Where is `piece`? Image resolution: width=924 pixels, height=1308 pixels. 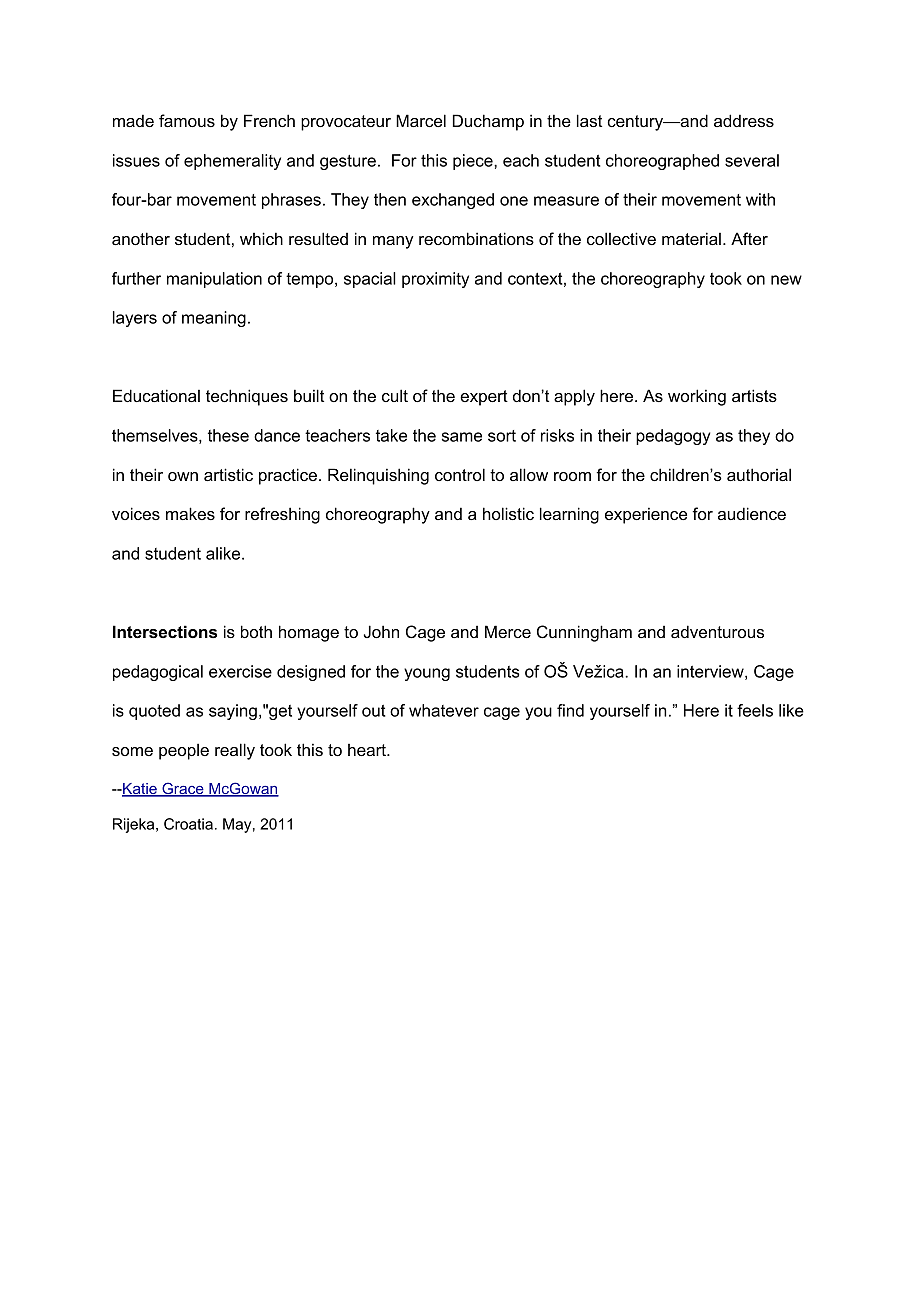
piece is located at coordinates (474, 162).
